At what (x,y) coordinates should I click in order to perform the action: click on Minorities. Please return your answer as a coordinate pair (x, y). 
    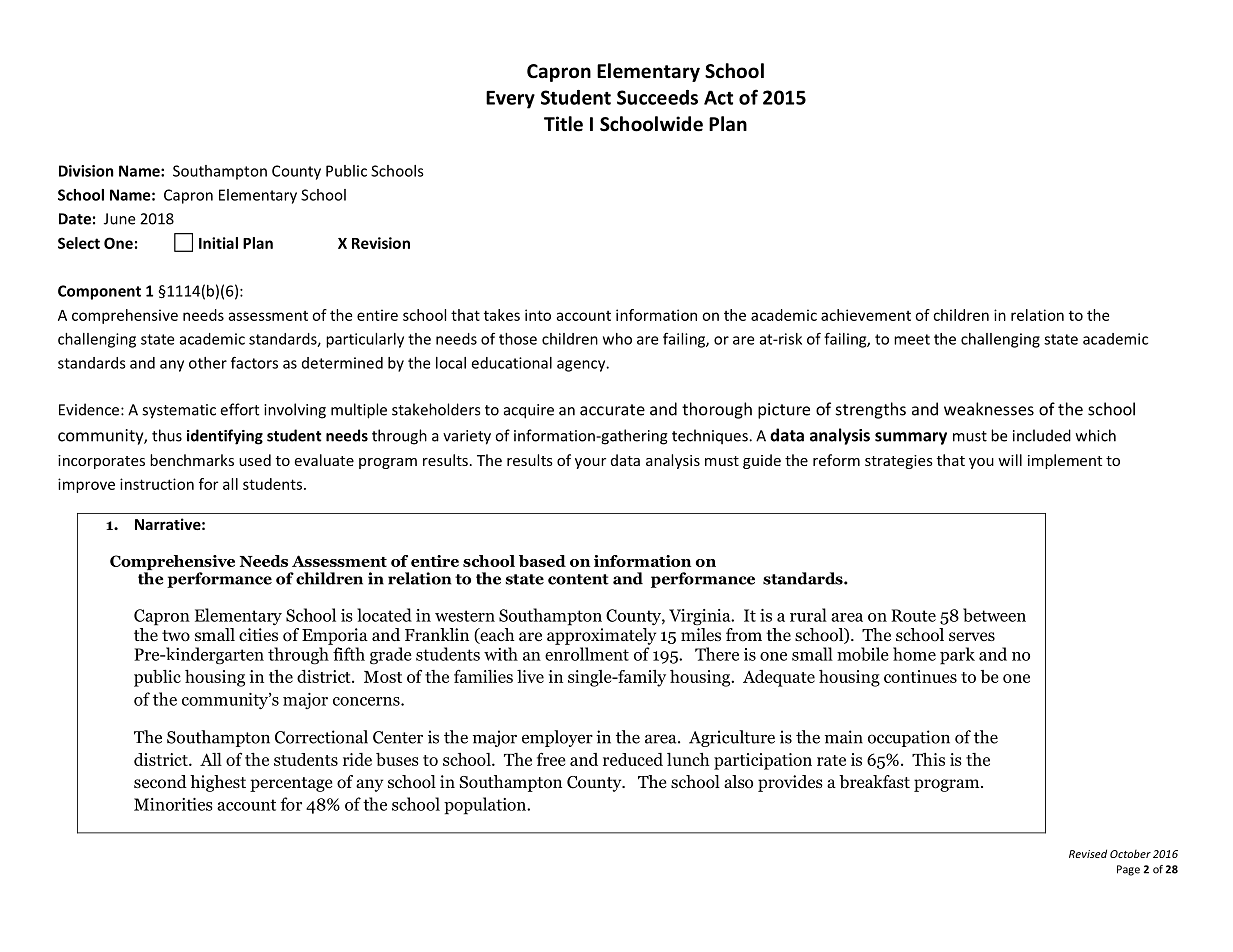
    Looking at the image, I should click on (173, 804).
